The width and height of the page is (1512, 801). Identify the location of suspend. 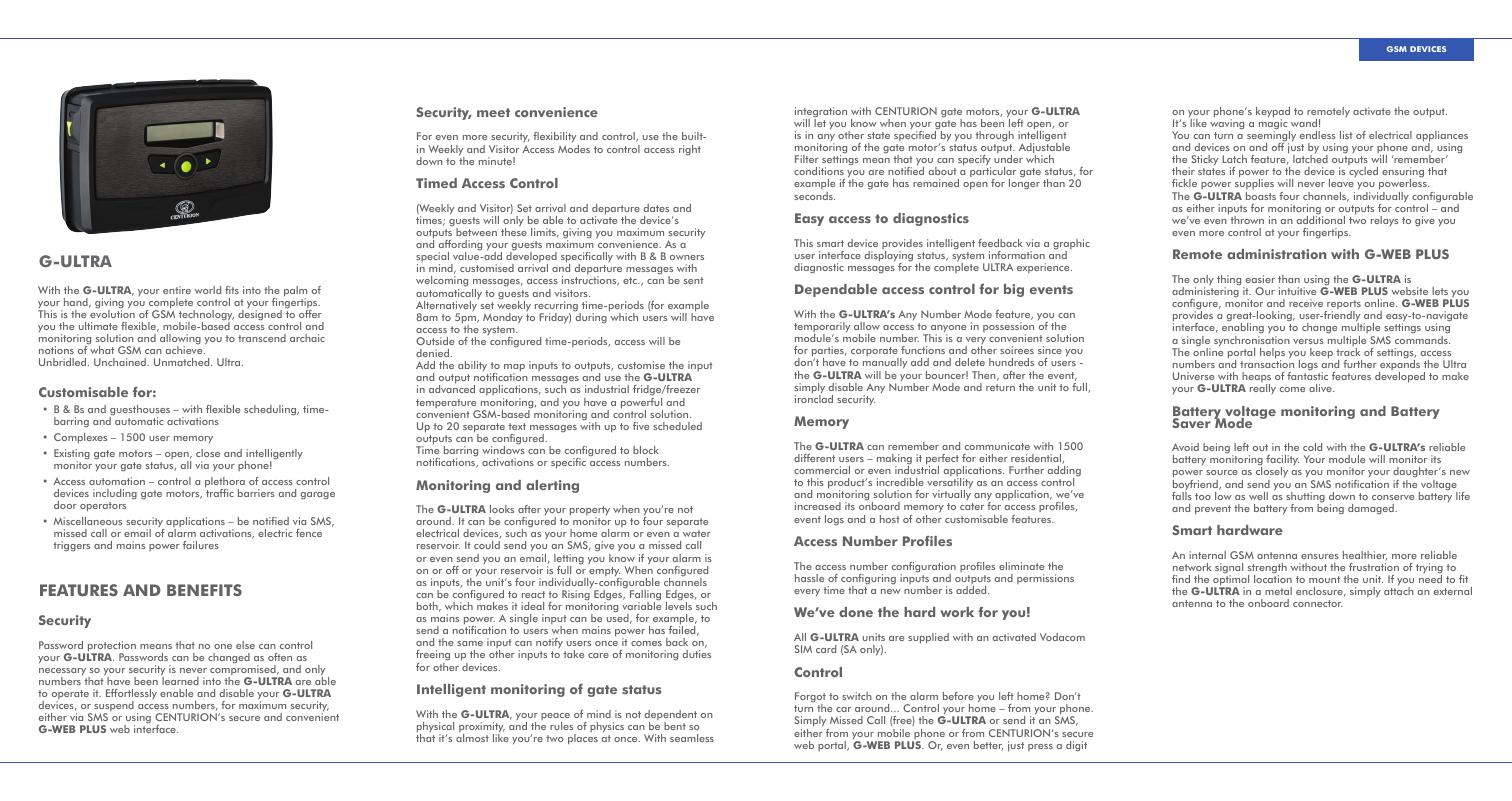
(114, 707).
